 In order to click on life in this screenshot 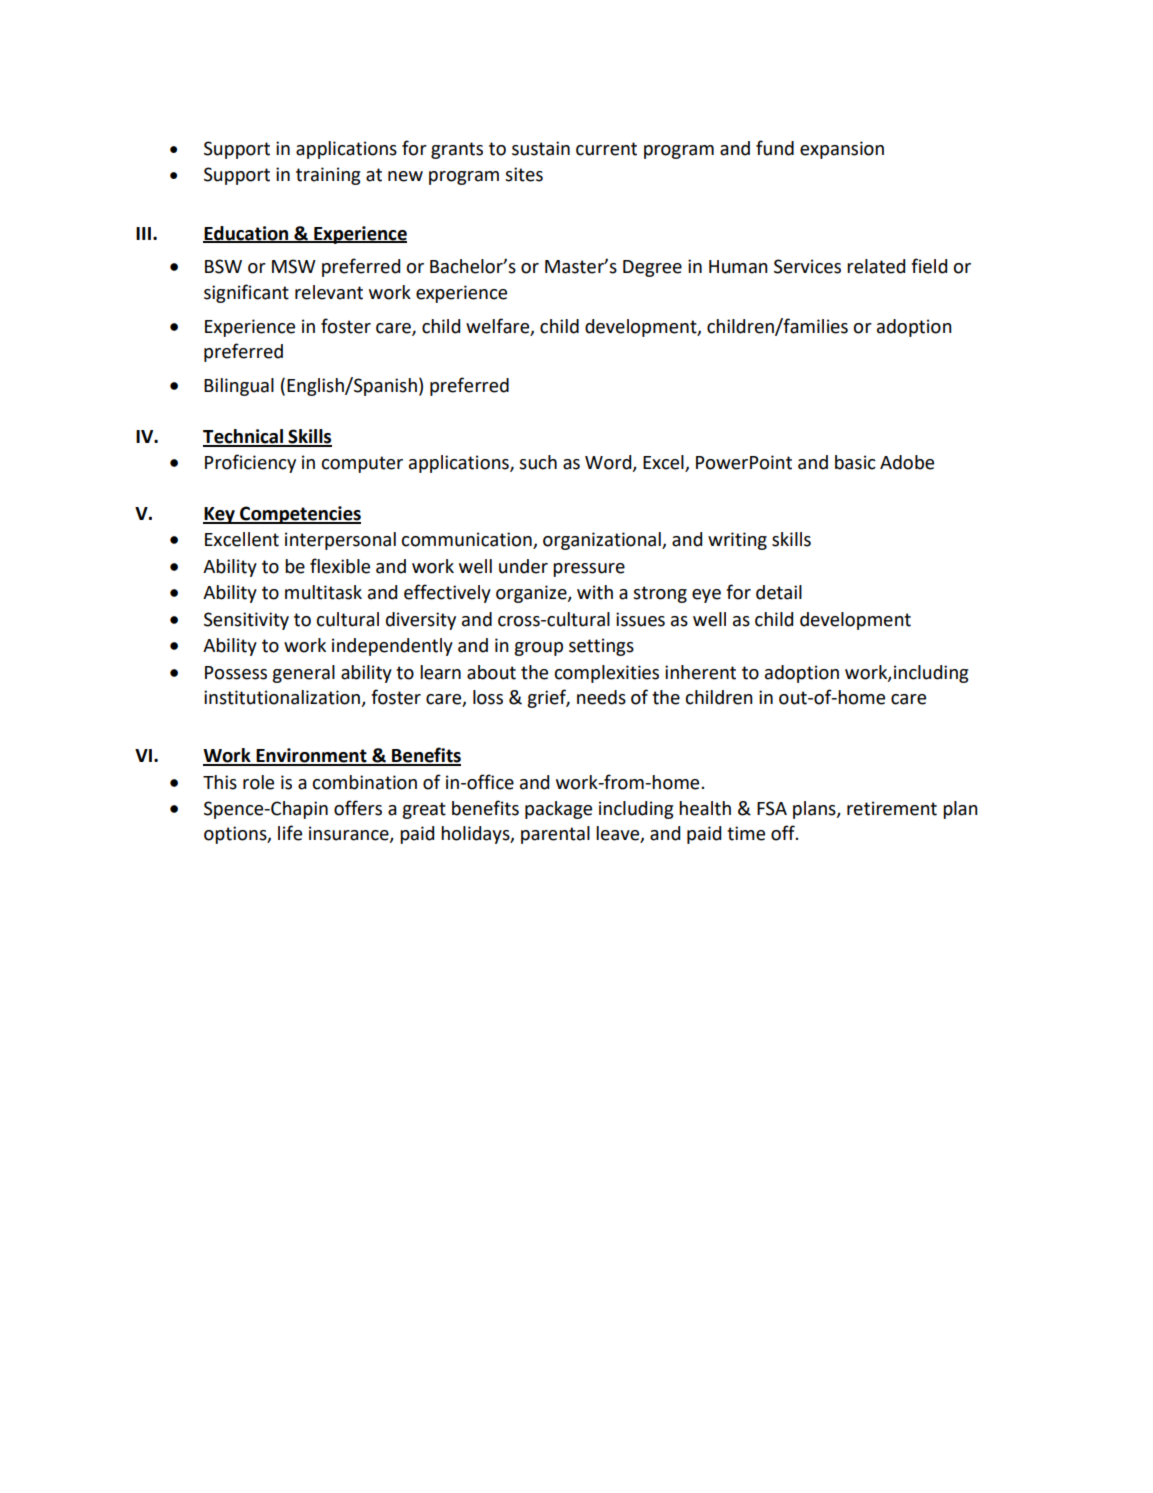, I will do `click(290, 833)`.
